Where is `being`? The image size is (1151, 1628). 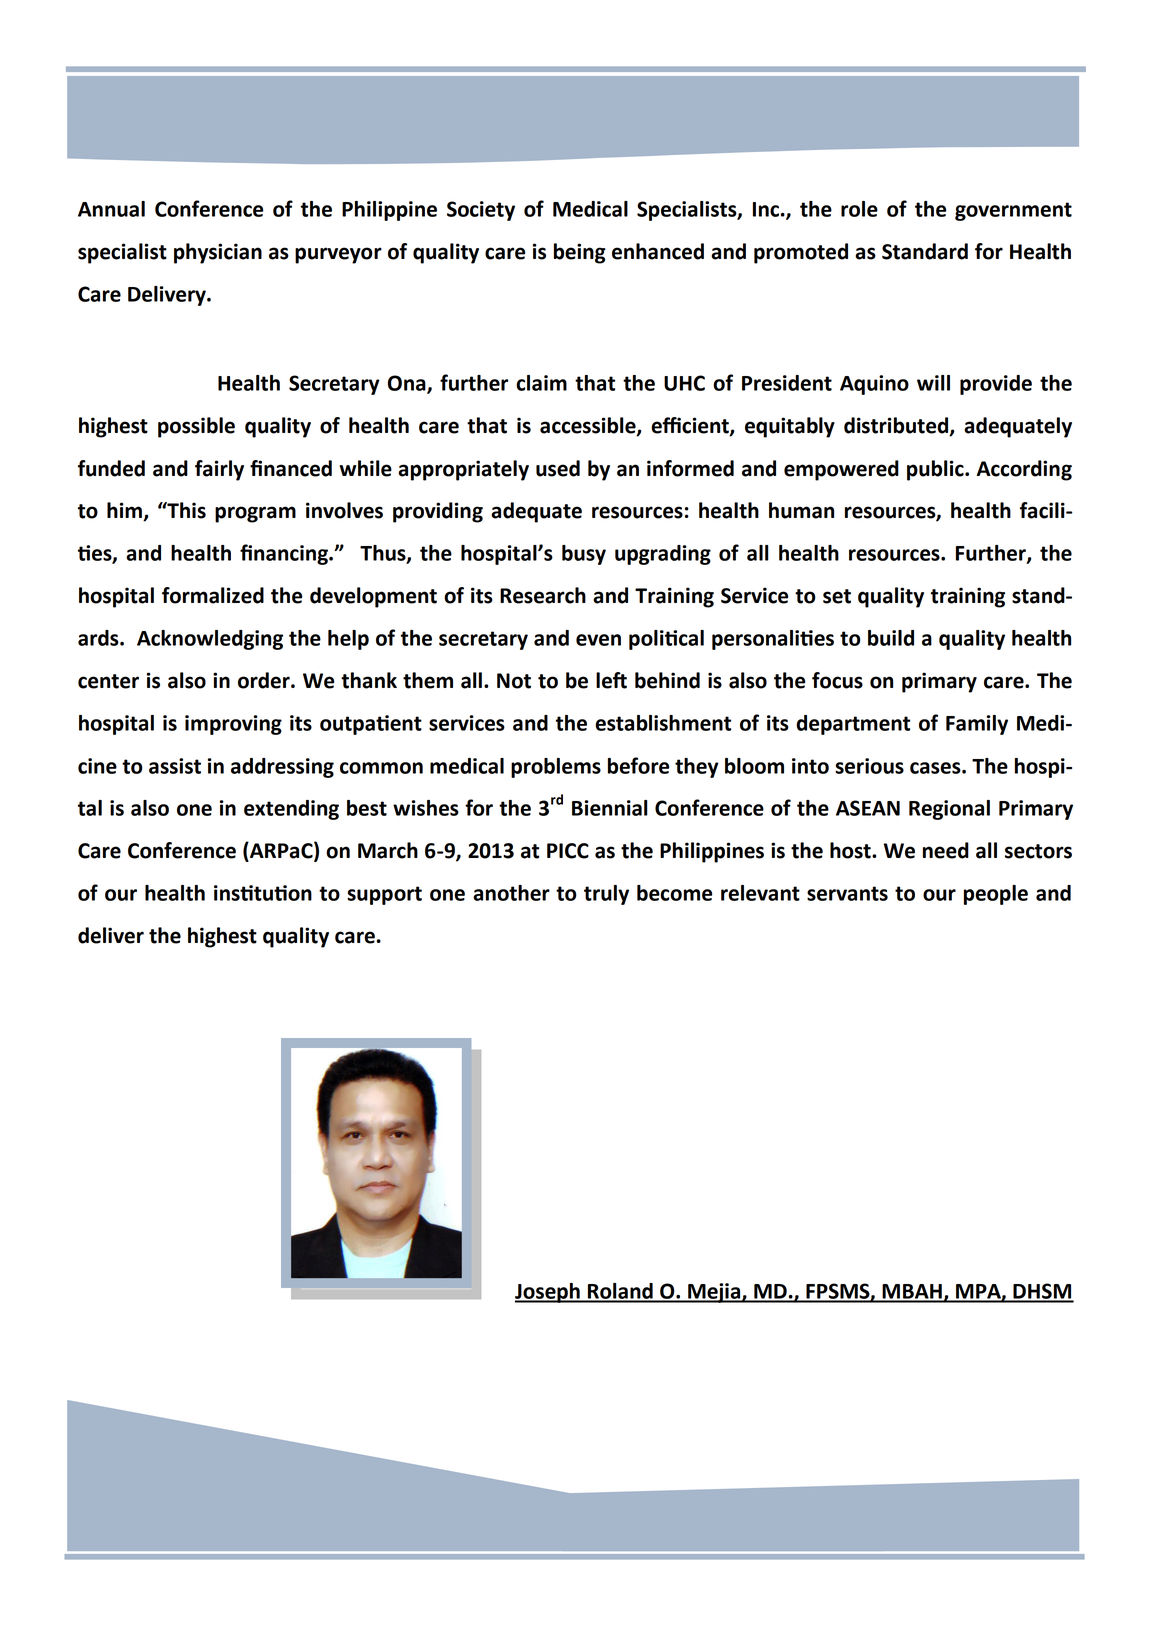 being is located at coordinates (580, 253).
